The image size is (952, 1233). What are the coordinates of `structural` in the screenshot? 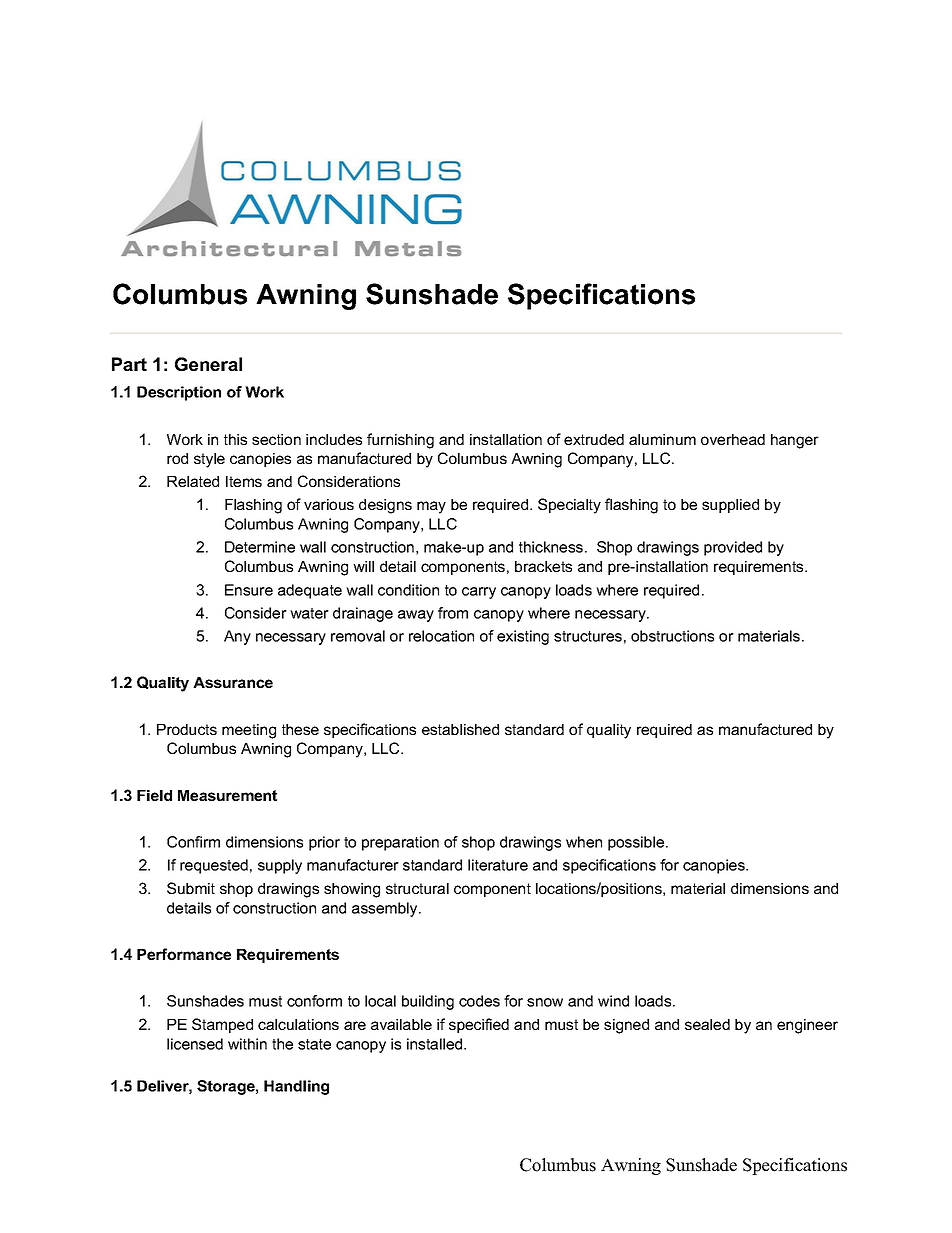 It's located at (417, 888).
